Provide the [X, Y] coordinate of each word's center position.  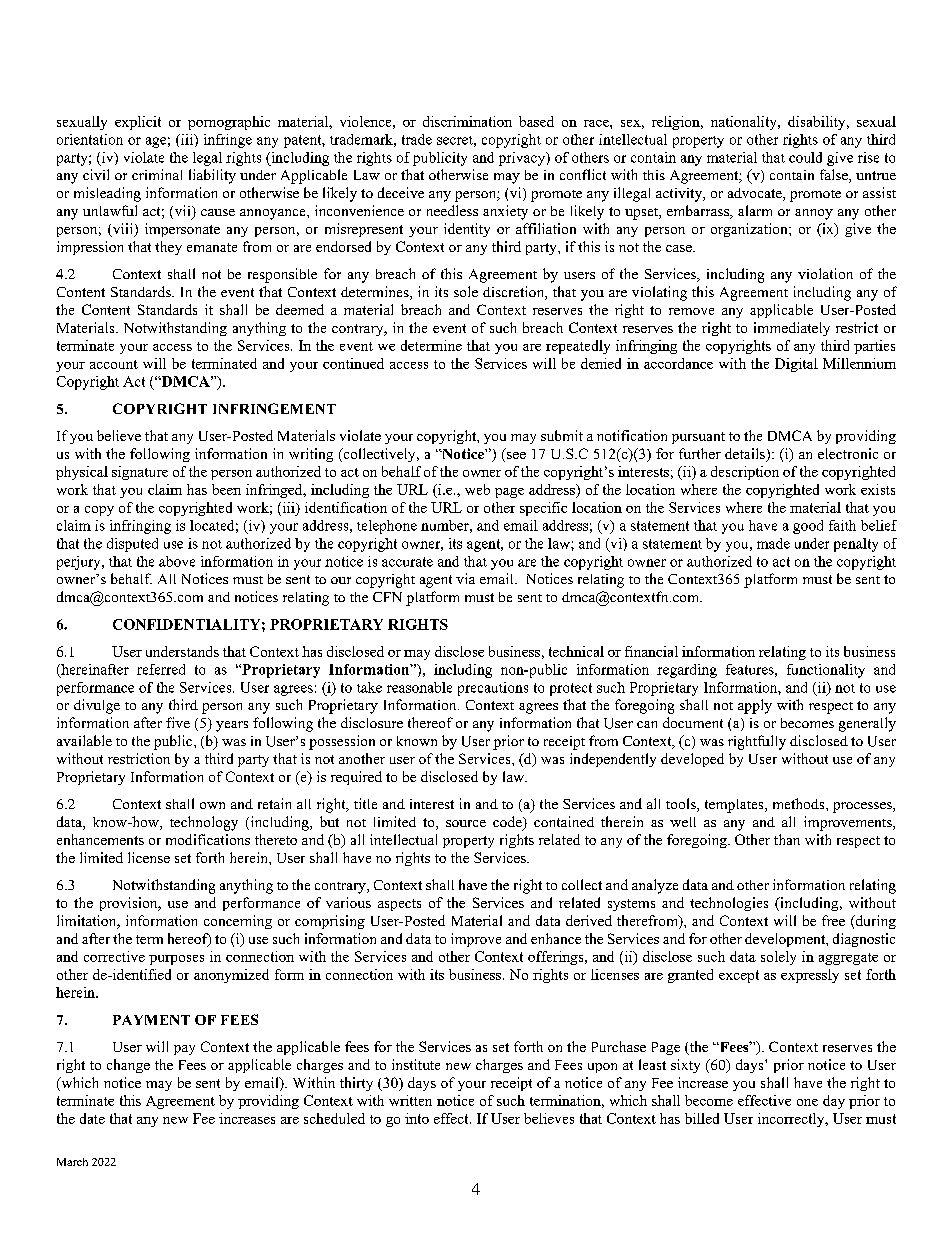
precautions [493, 689]
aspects [399, 905]
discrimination [467, 121]
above [177, 561]
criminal [157, 174]
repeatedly [578, 347]
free [833, 920]
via [465, 578]
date [92, 1118]
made [773, 543]
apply [755, 706]
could [805, 157]
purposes [176, 960]
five [178, 722]
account [114, 364]
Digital [796, 365]
